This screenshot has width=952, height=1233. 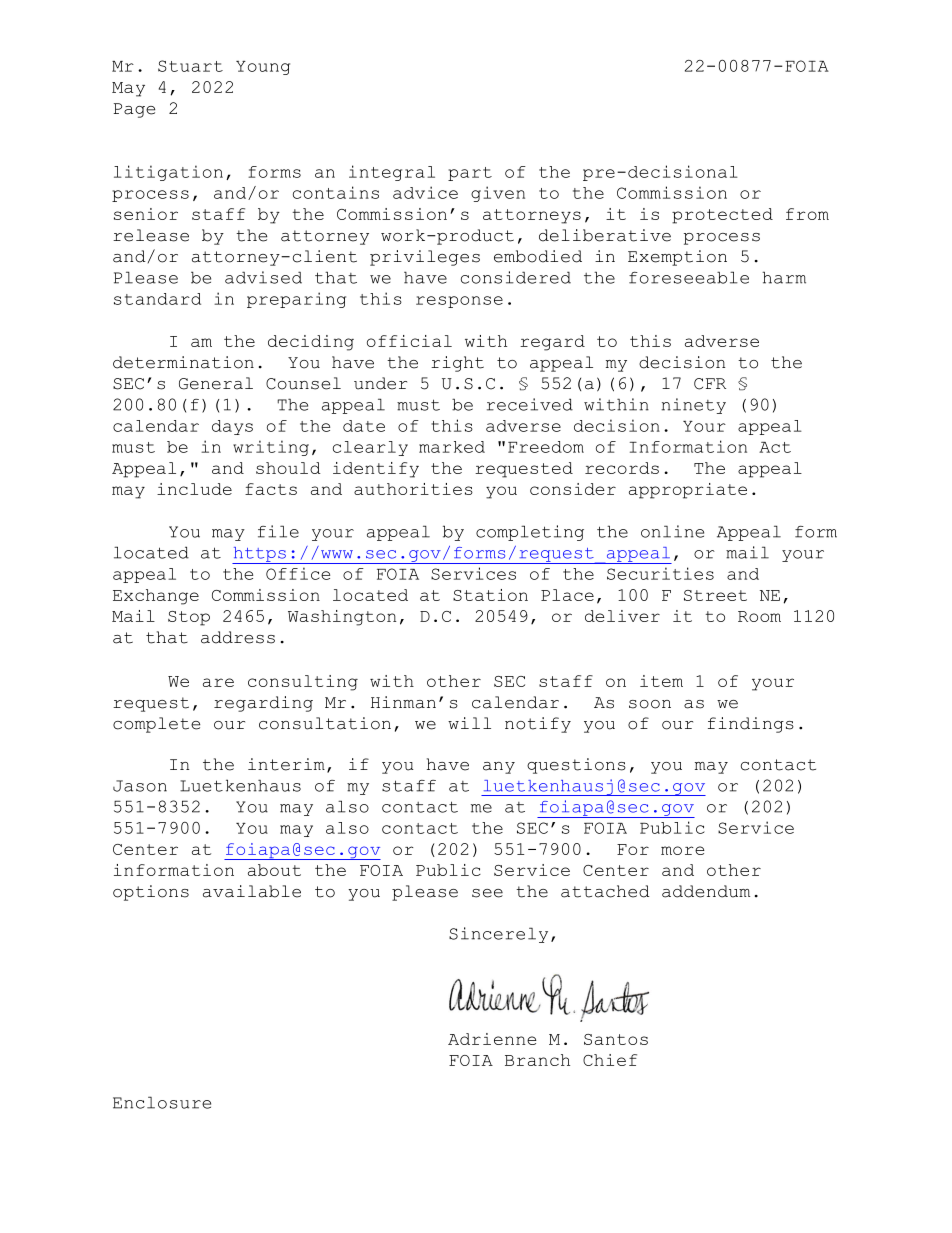 What do you see at coordinates (470, 174) in the screenshot?
I see `part` at bounding box center [470, 174].
